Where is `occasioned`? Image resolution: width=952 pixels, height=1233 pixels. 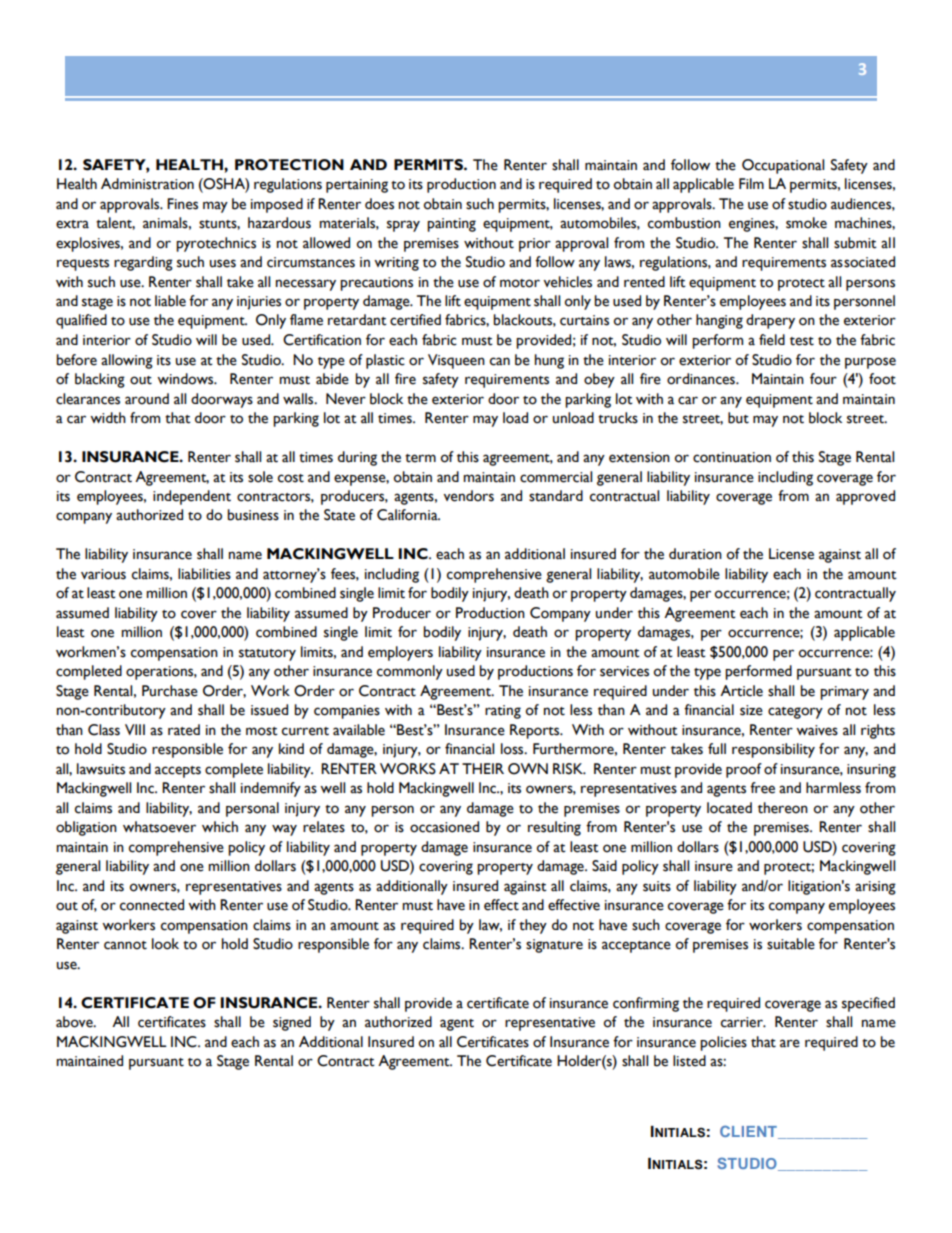 occasioned is located at coordinates (444, 827).
